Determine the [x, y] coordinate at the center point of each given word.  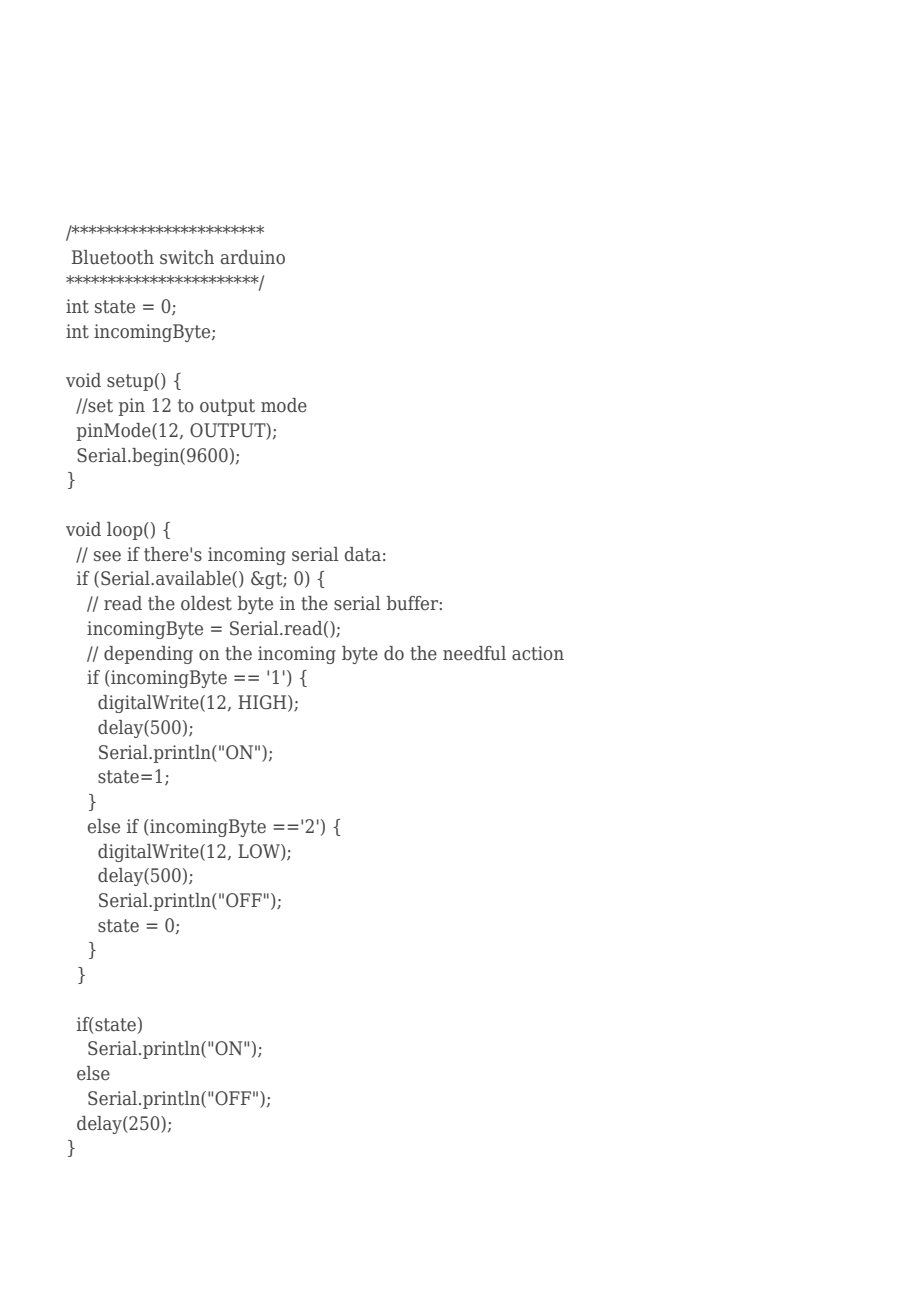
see [107, 556]
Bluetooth [113, 257]
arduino [253, 257]
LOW [260, 852]
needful [474, 653]
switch [187, 257]
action [538, 653]
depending [148, 655]
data [363, 554]
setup [130, 382]
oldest [206, 603]
